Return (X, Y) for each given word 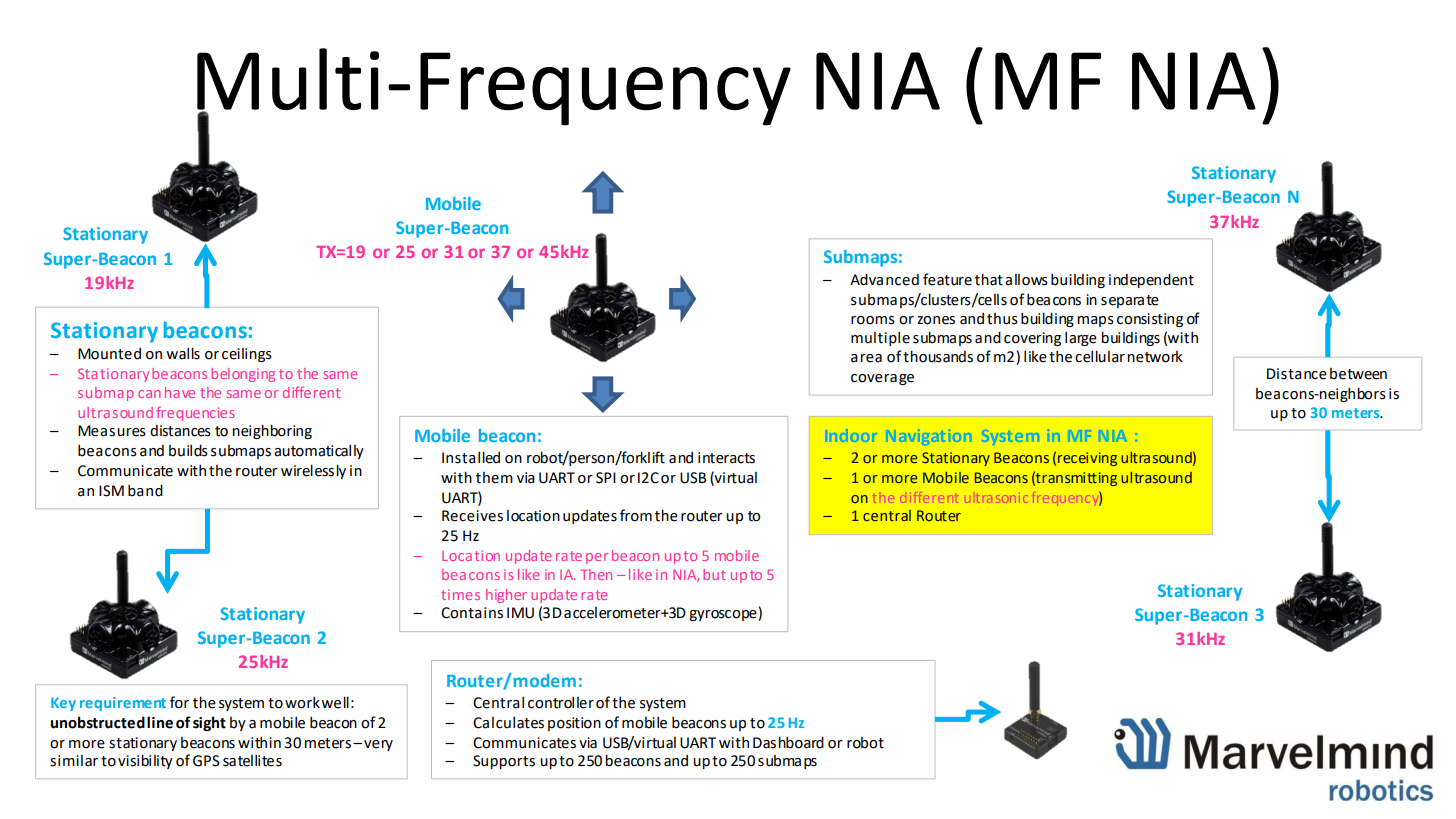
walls (183, 354)
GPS (206, 761)
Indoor (852, 435)
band (145, 491)
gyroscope (724, 615)
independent (1151, 281)
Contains (472, 613)
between (1358, 374)
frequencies (195, 413)
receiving (1087, 459)
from (636, 515)
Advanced (884, 280)
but (714, 574)
